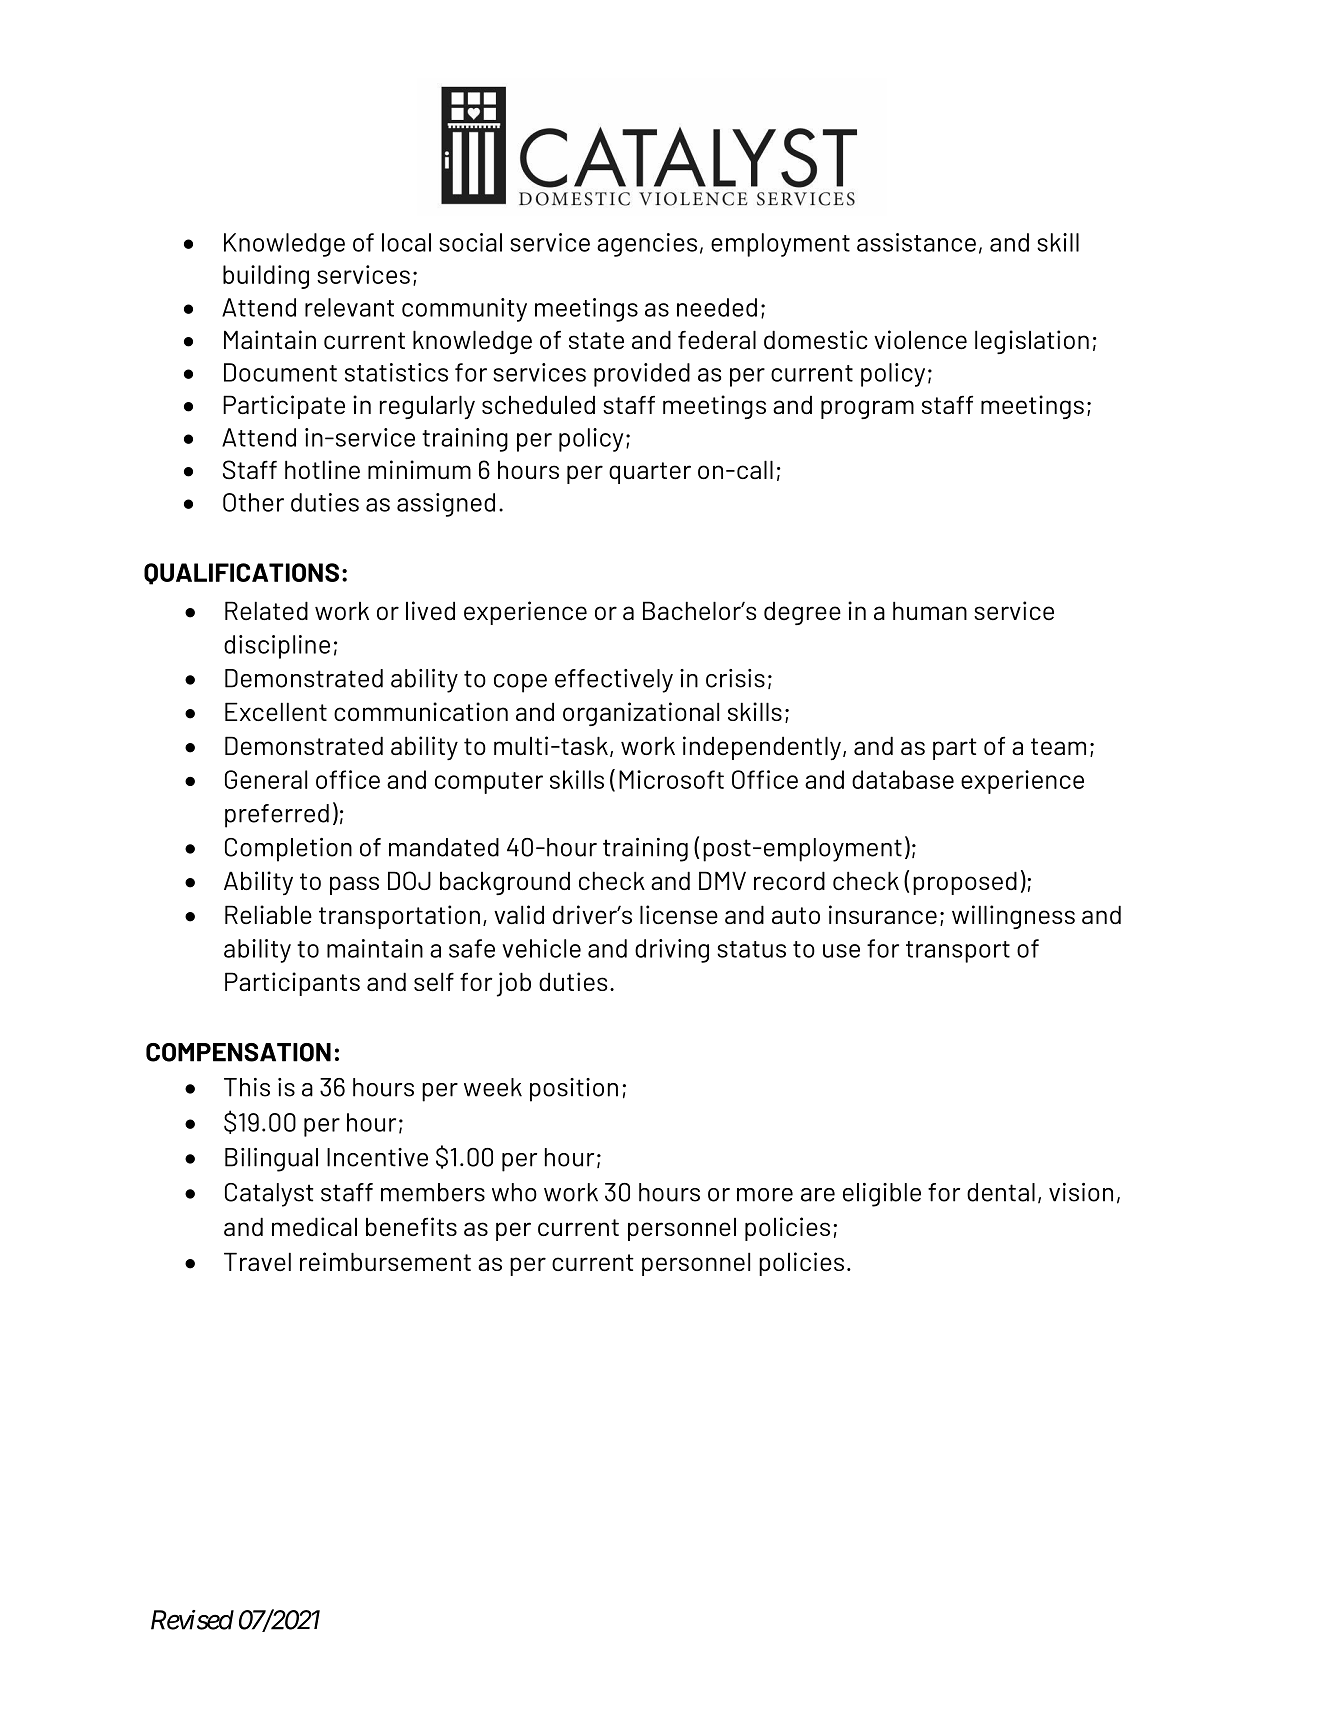  I want to click on Bilingual, so click(271, 1160).
